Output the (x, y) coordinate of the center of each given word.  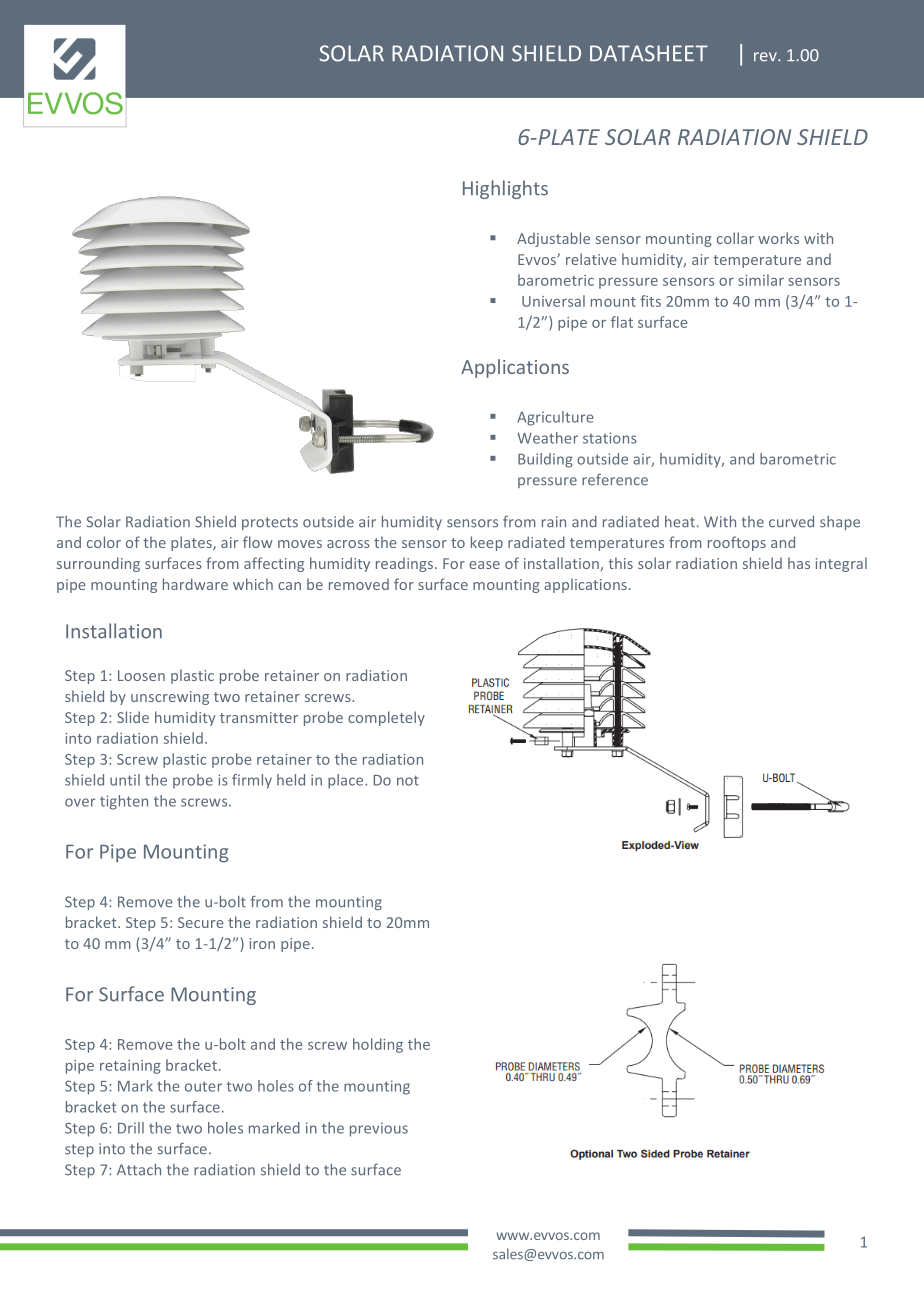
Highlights (505, 189)
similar (761, 280)
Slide (133, 717)
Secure (201, 922)
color (104, 542)
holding (378, 1045)
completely (386, 718)
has (799, 563)
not (408, 780)
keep (487, 543)
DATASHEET (649, 53)
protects (270, 523)
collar (735, 238)
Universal (553, 301)
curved (791, 522)
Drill (131, 1128)
